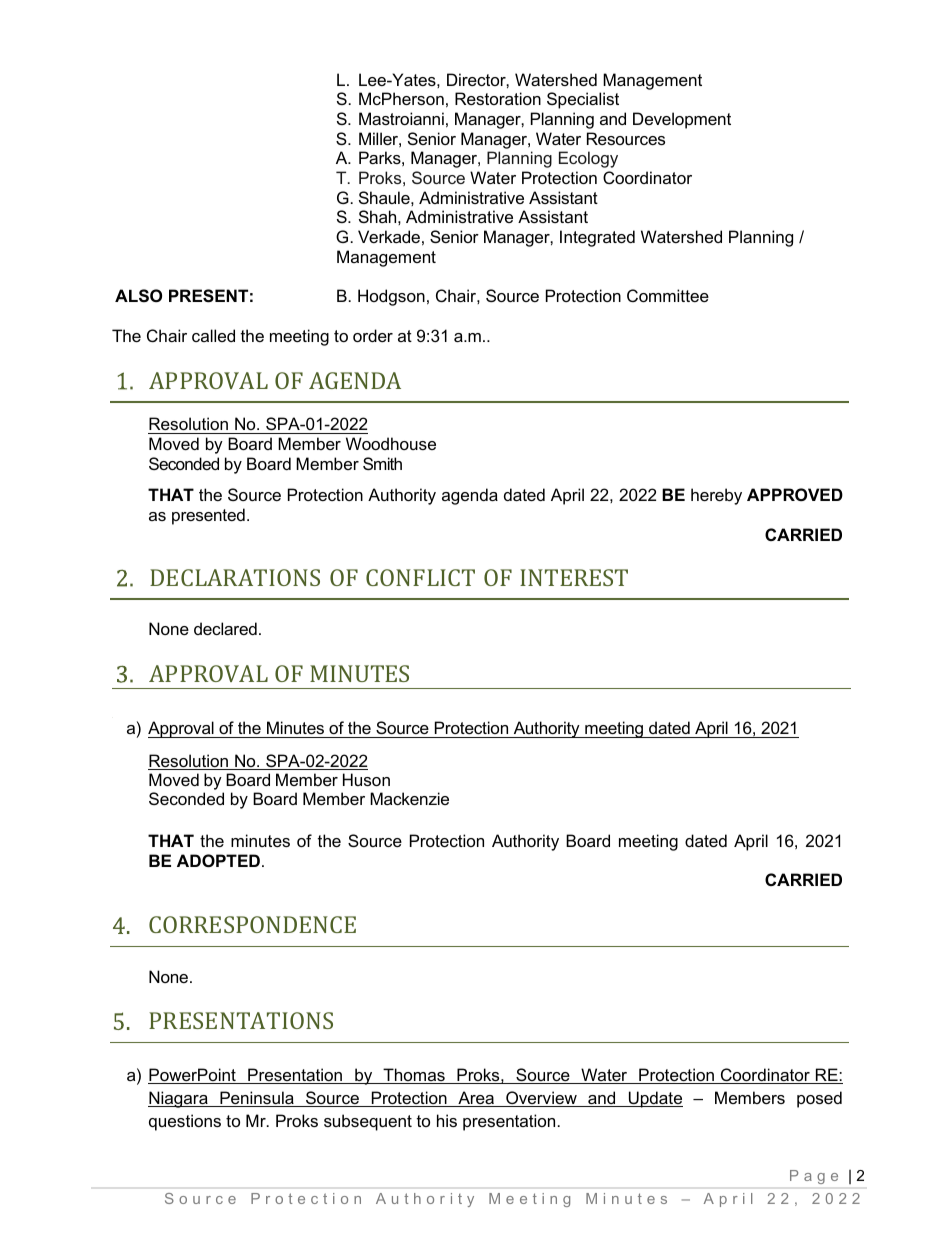 This screenshot has width=952, height=1233. What do you see at coordinates (225, 628) in the screenshot?
I see `declared` at bounding box center [225, 628].
